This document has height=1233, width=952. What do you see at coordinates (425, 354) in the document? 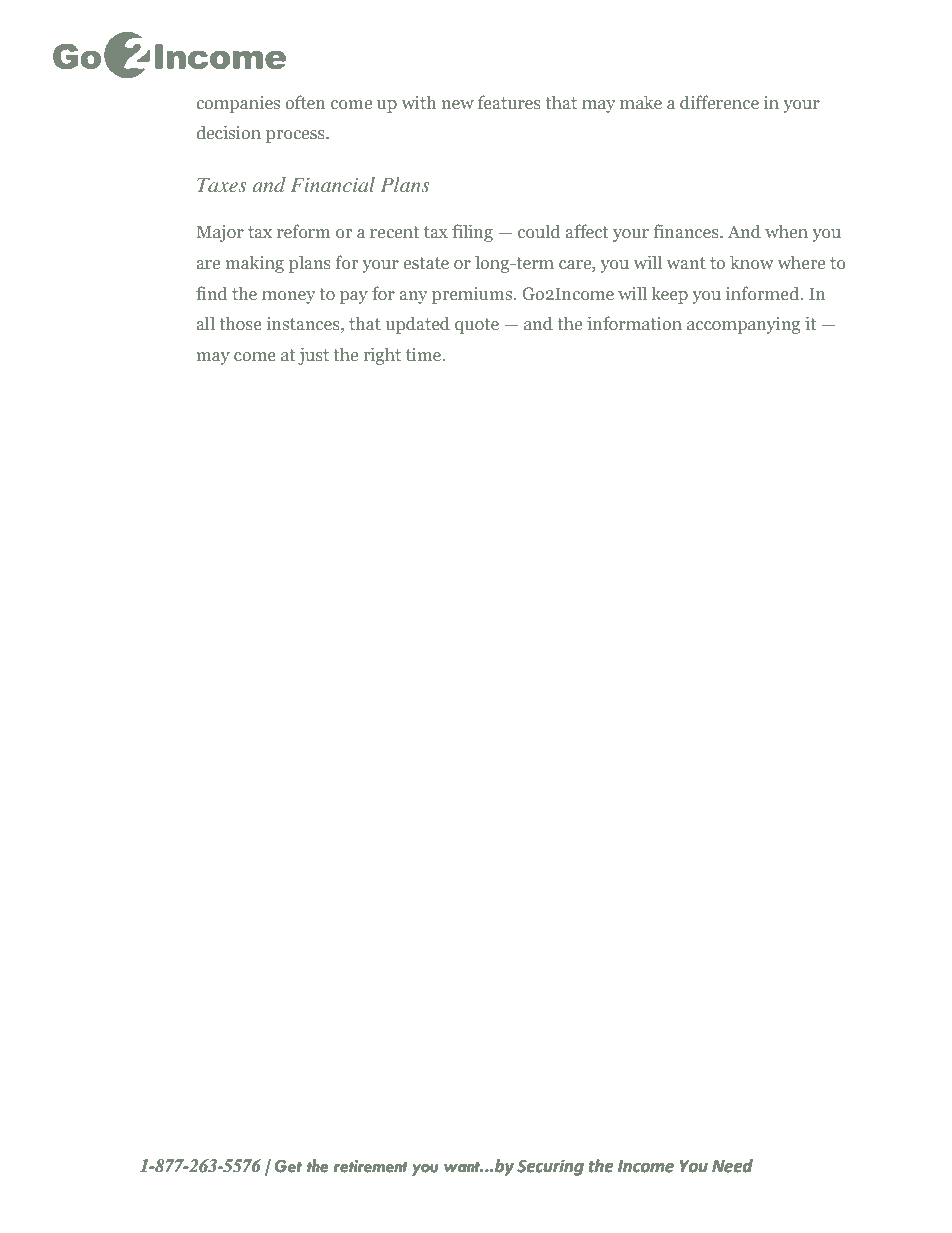
I see `time` at bounding box center [425, 354].
